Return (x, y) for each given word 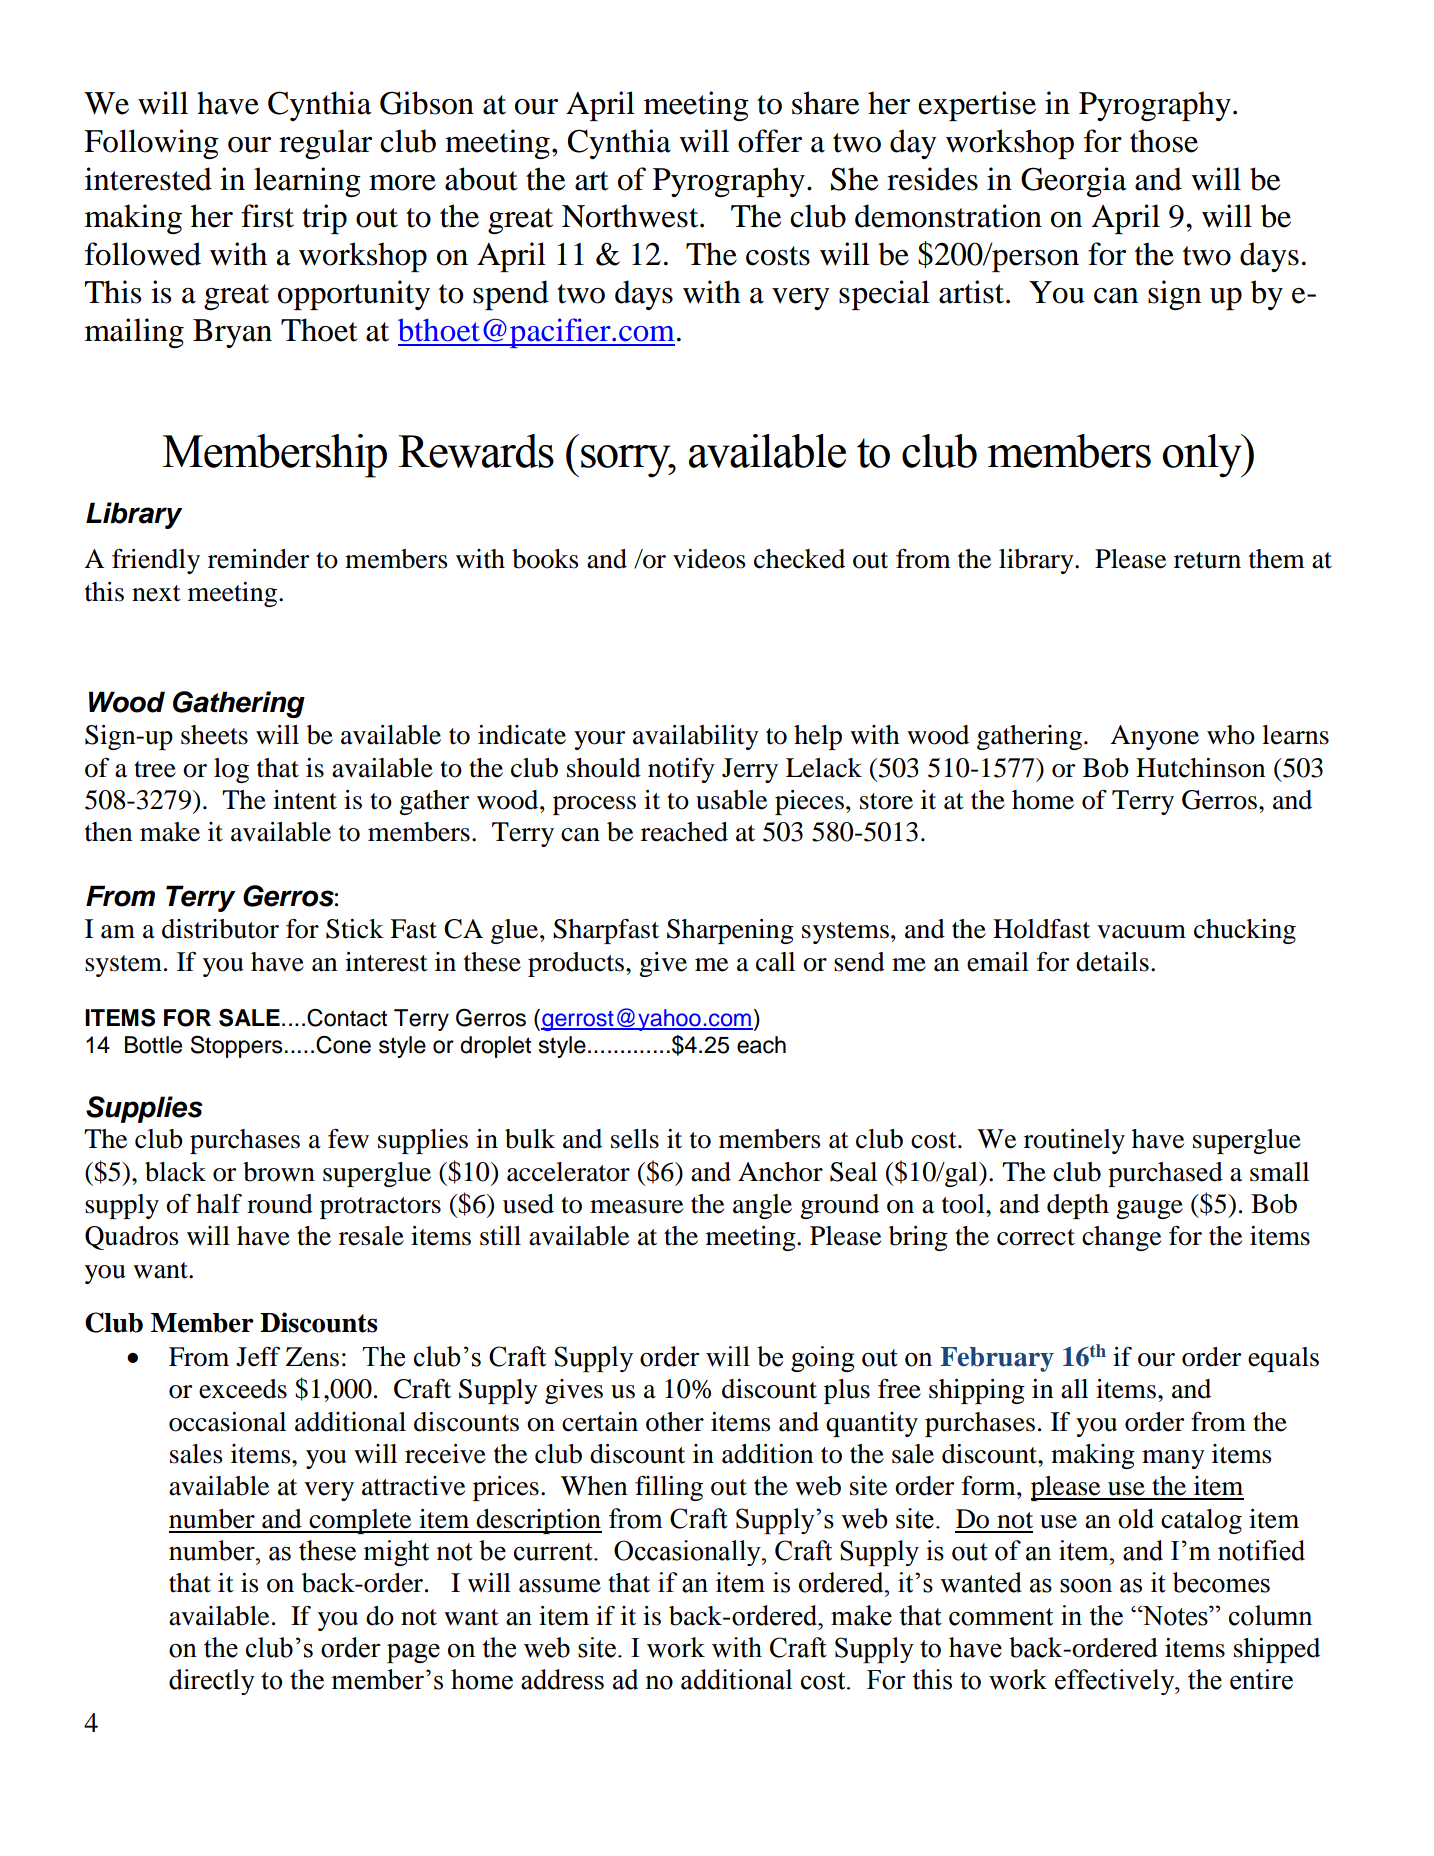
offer (770, 141)
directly (212, 1682)
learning (307, 182)
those (1164, 141)
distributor (220, 929)
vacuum (1141, 932)
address (562, 1679)
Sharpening (730, 931)
